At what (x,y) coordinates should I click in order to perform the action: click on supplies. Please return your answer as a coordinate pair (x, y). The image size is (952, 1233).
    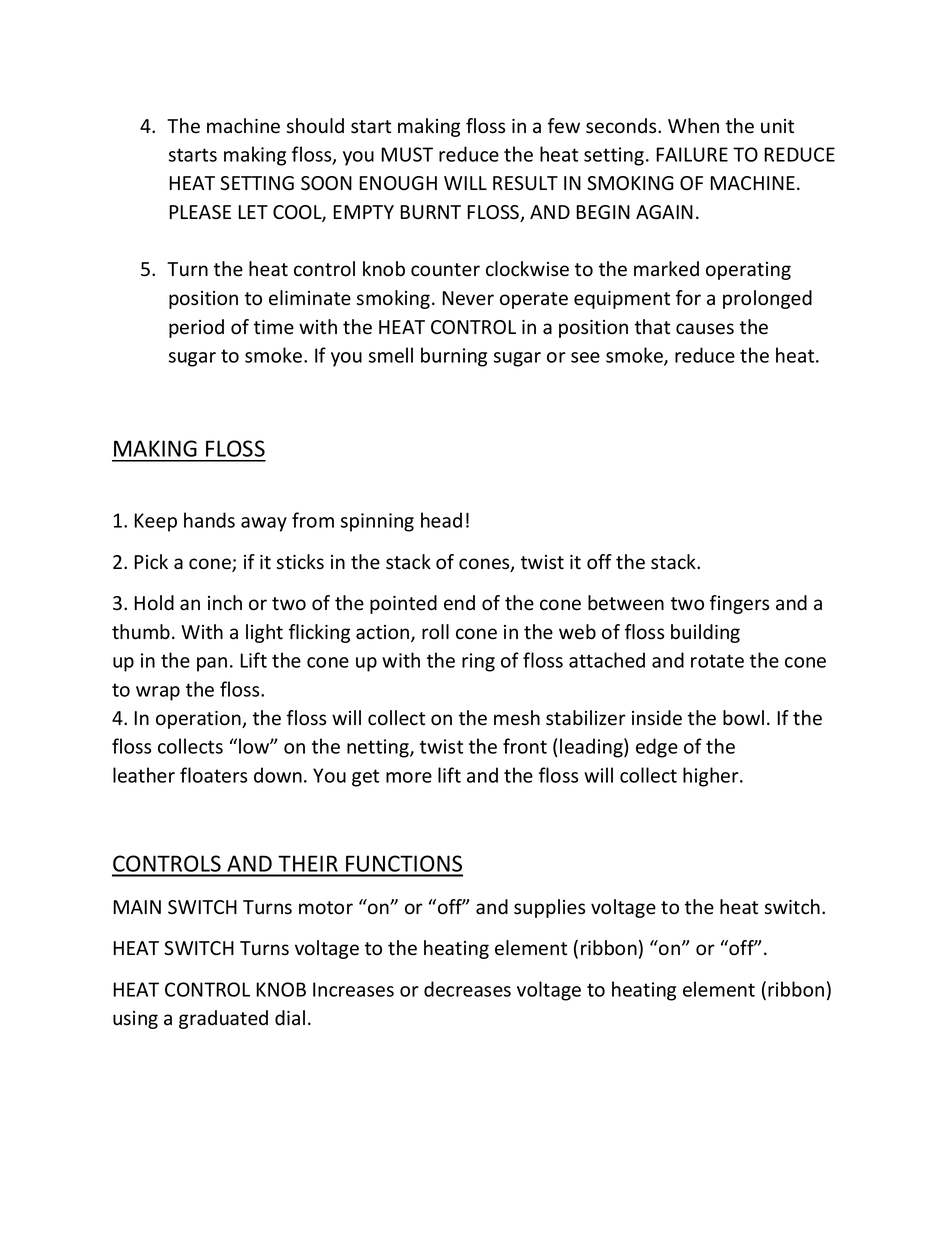
    Looking at the image, I should click on (549, 908).
